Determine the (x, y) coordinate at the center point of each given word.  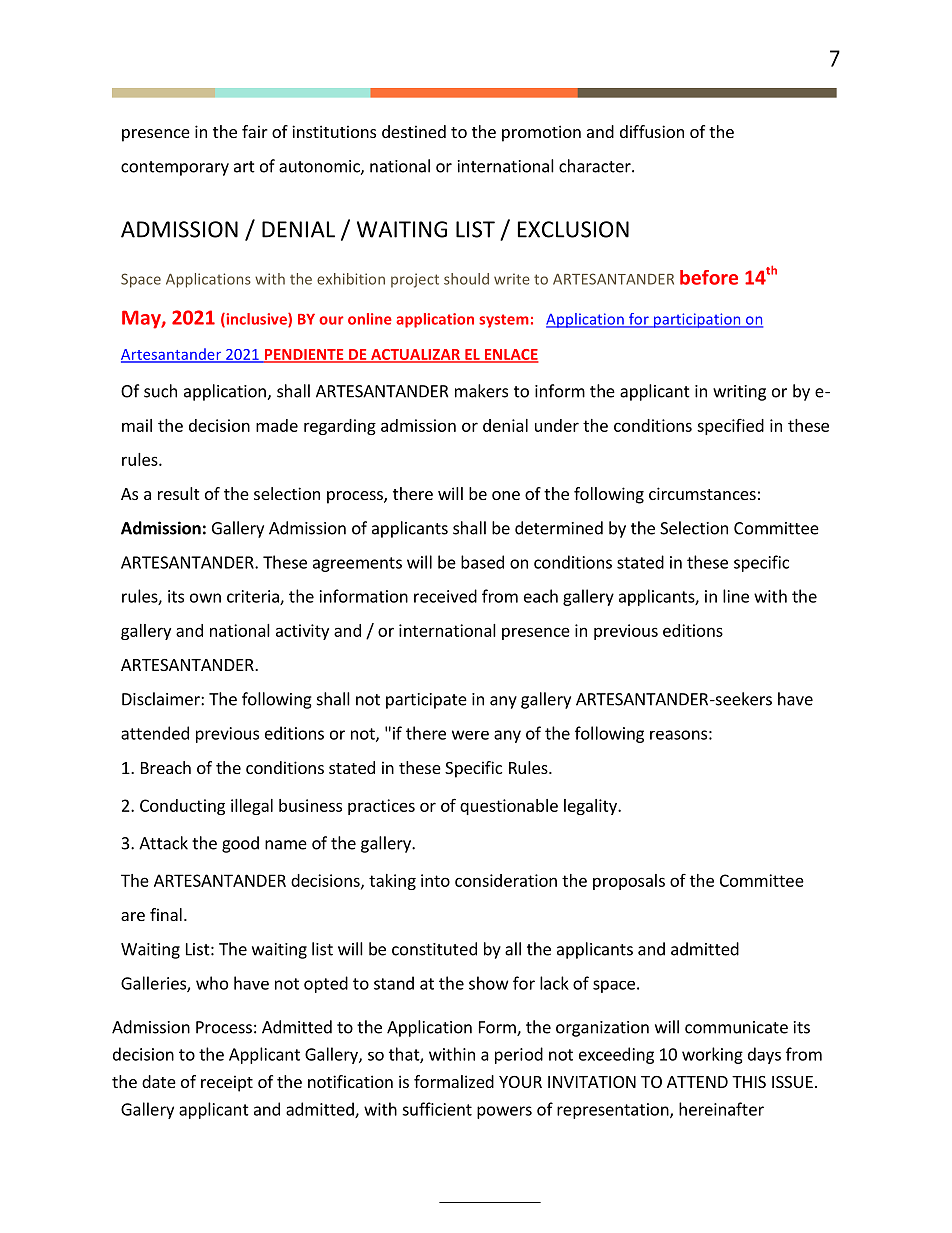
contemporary (175, 168)
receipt (227, 1083)
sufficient (437, 1109)
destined (414, 131)
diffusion (652, 131)
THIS (749, 1082)
